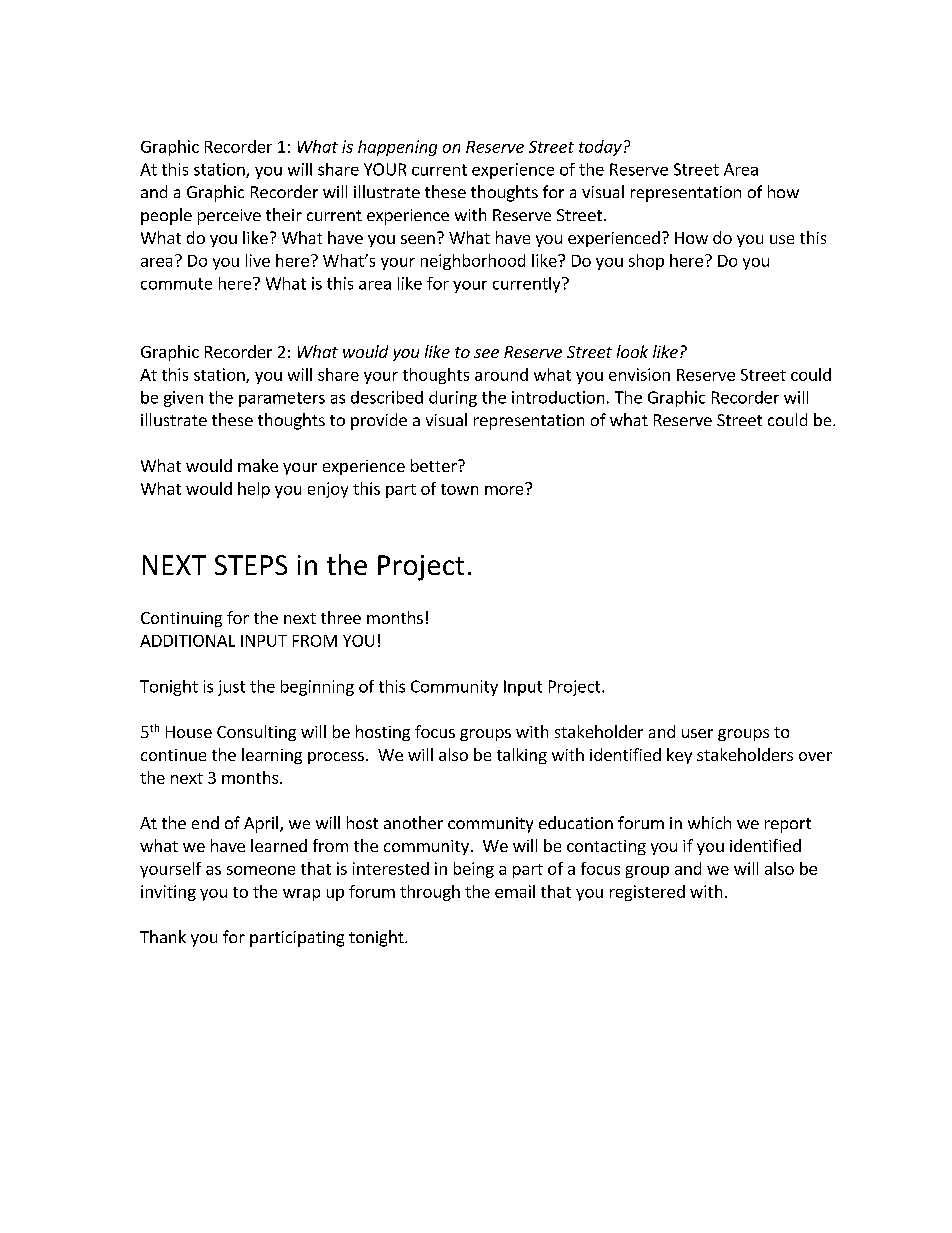 This document has width=952, height=1233. I want to click on town, so click(459, 489).
